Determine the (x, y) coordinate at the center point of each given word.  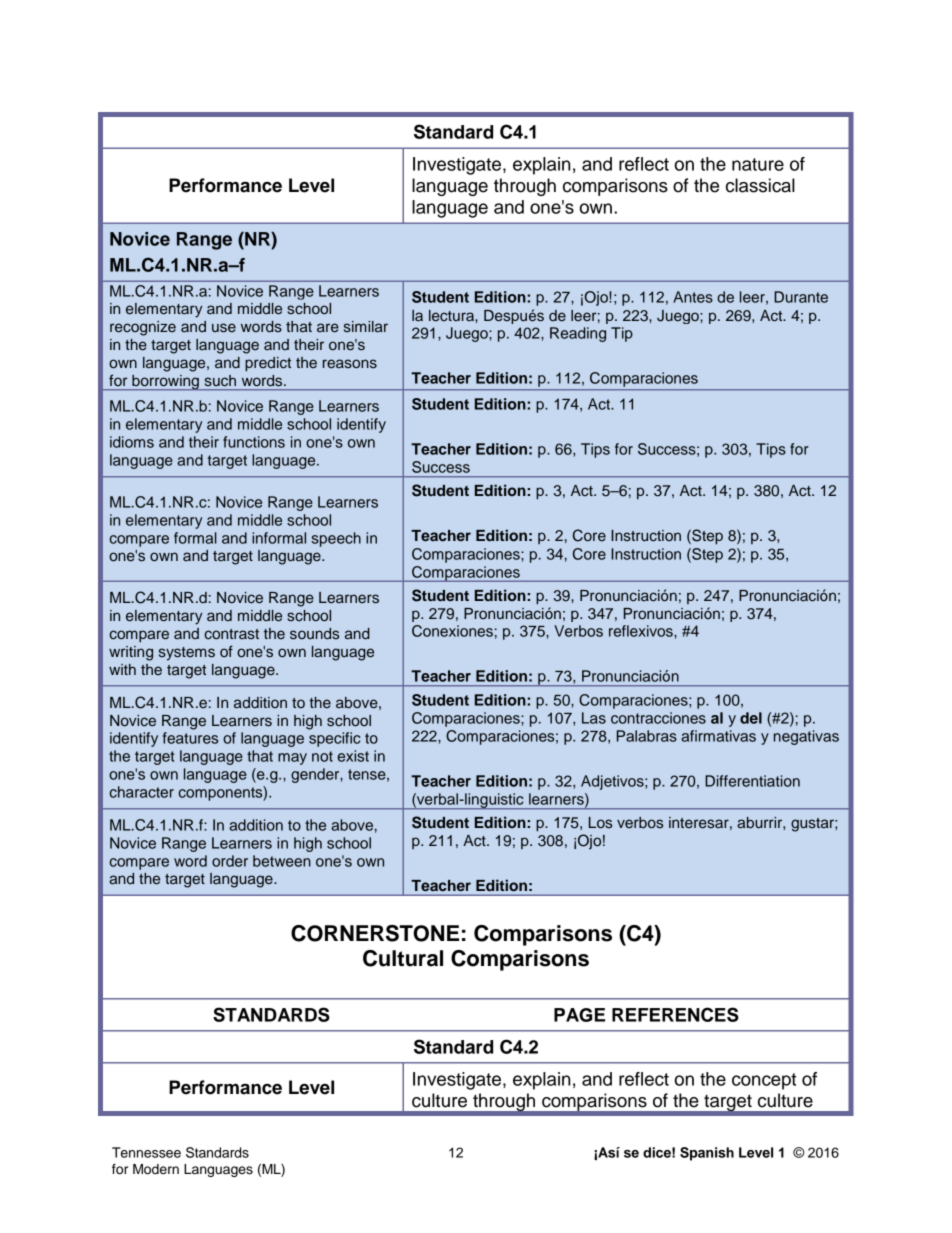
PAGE (579, 1015)
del (751, 718)
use (224, 328)
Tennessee (146, 1152)
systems (187, 654)
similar (366, 327)
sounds (314, 634)
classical (760, 185)
